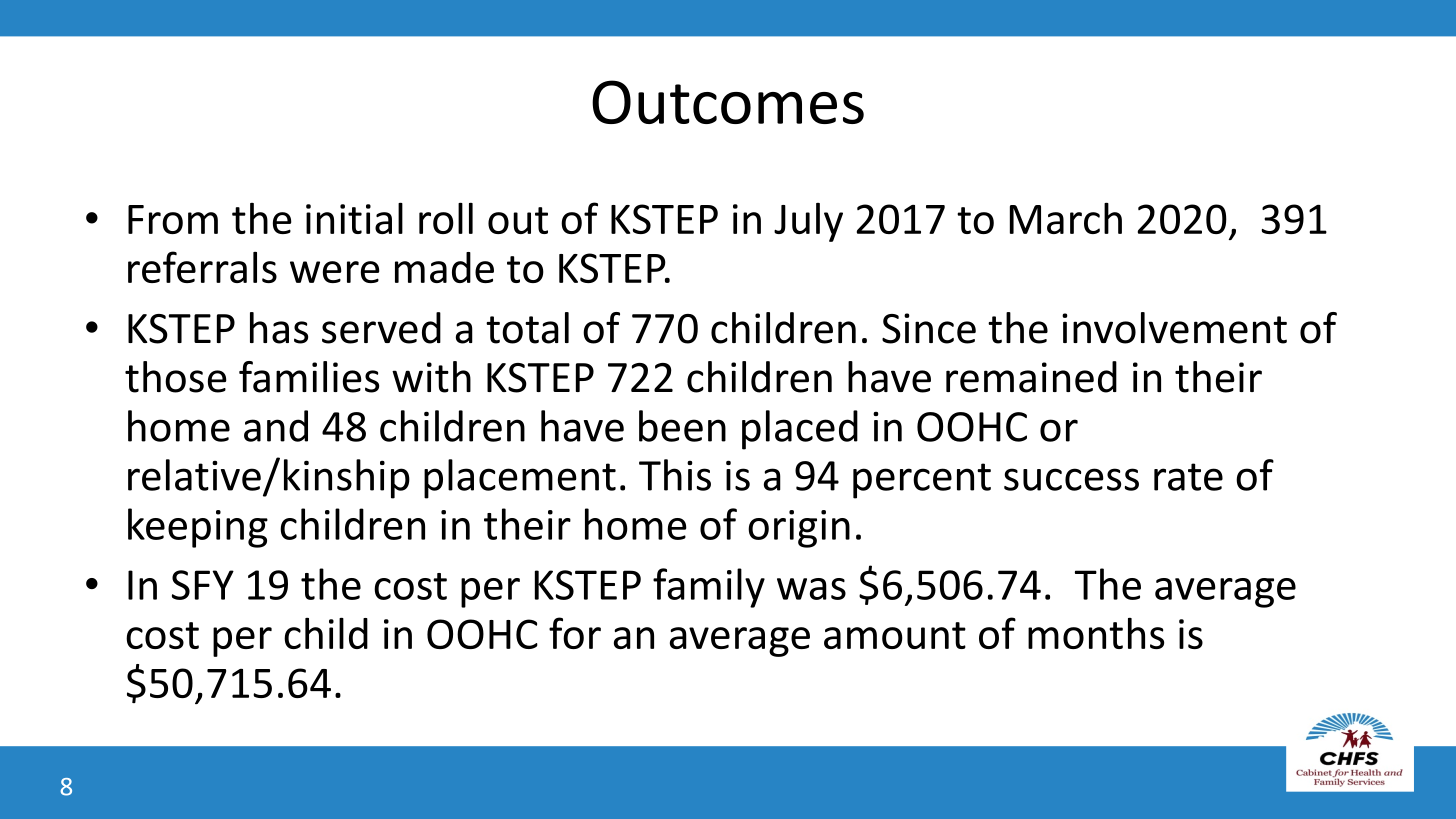 The height and width of the screenshot is (819, 1456). I want to click on initial, so click(354, 218).
